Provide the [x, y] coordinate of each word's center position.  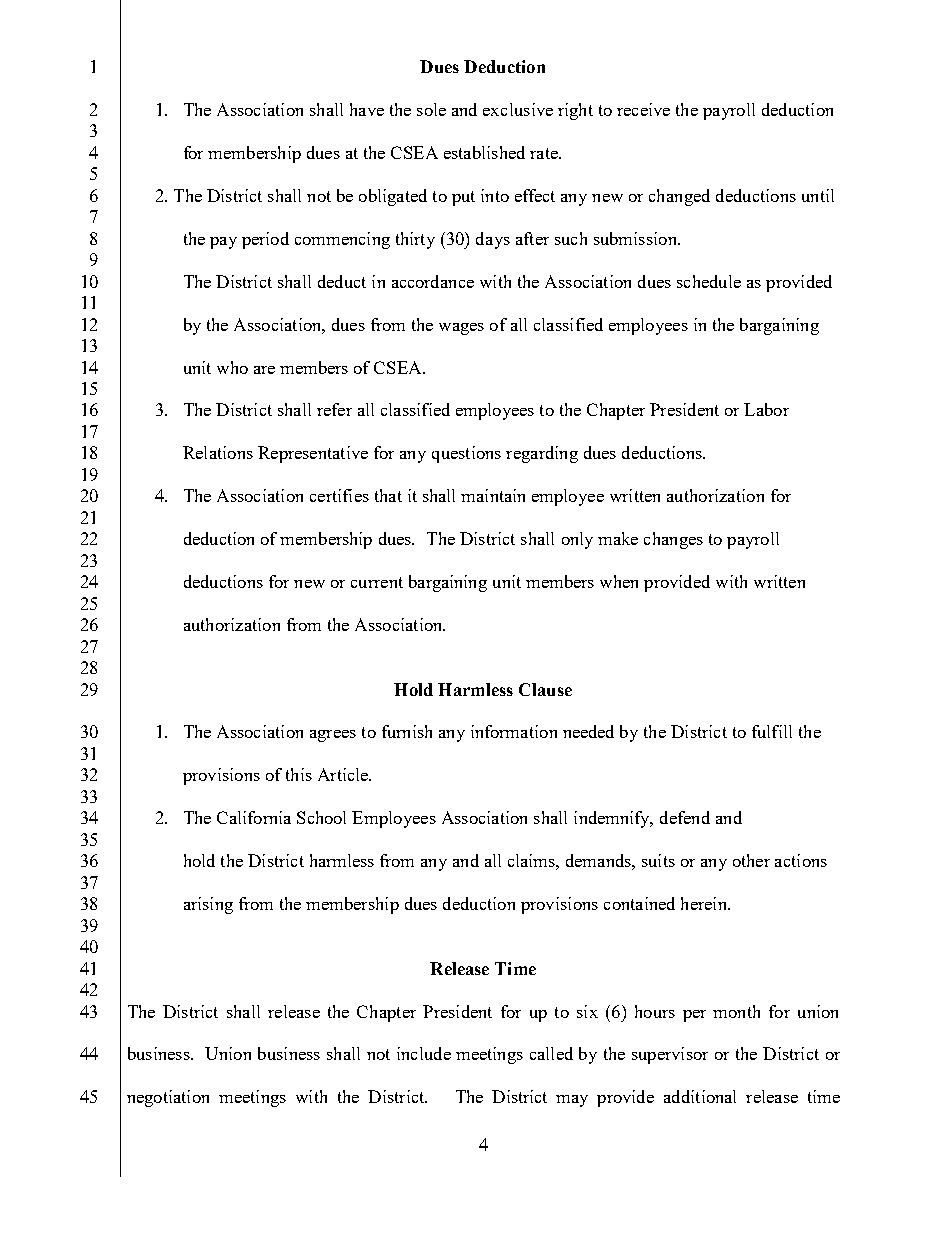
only [577, 540]
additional [700, 1096]
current [377, 582]
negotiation [168, 1098]
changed [679, 197]
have [367, 109]
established [484, 152]
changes [673, 540]
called [551, 1053]
